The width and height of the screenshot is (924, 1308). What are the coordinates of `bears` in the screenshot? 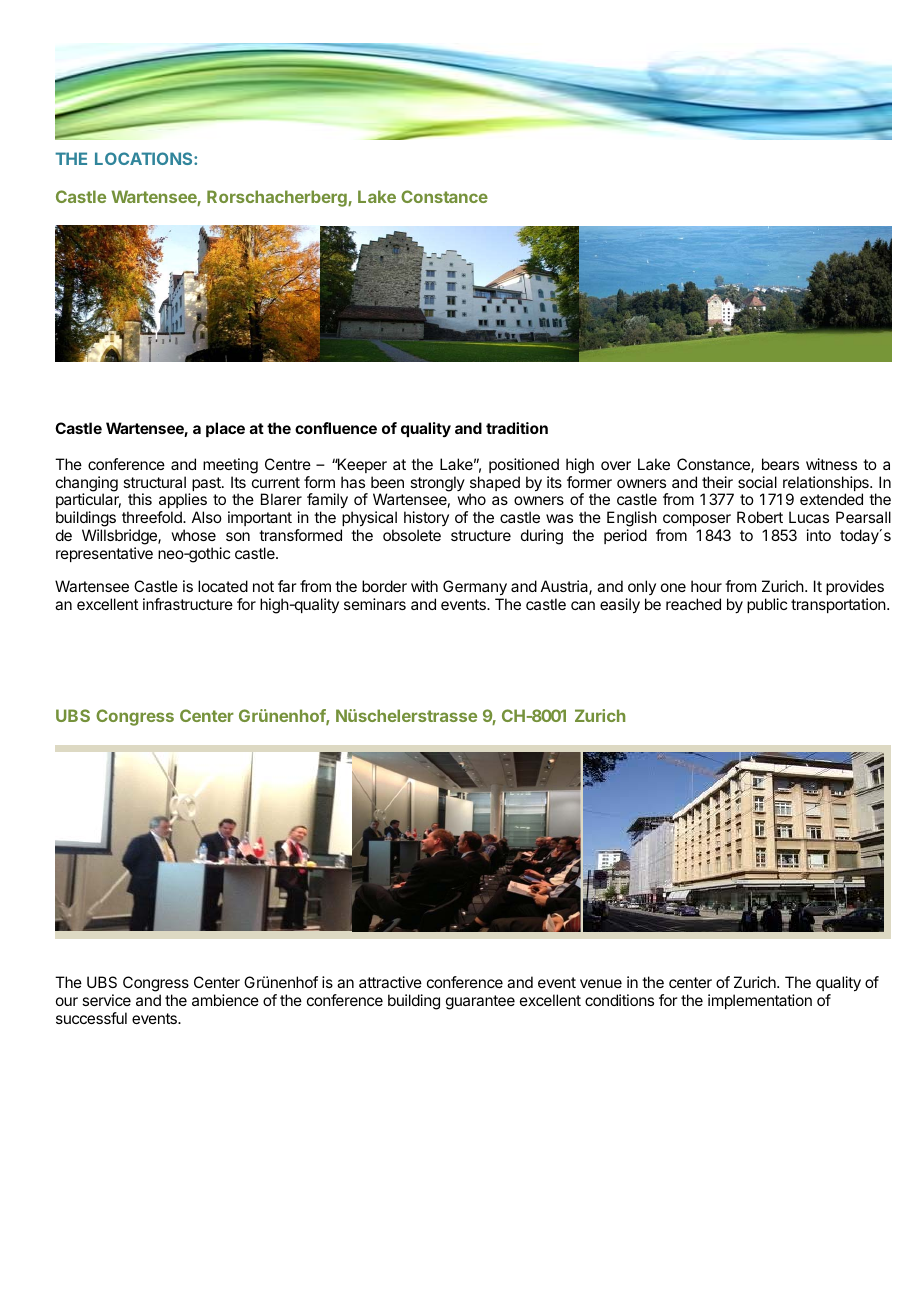 It's located at (780, 464).
